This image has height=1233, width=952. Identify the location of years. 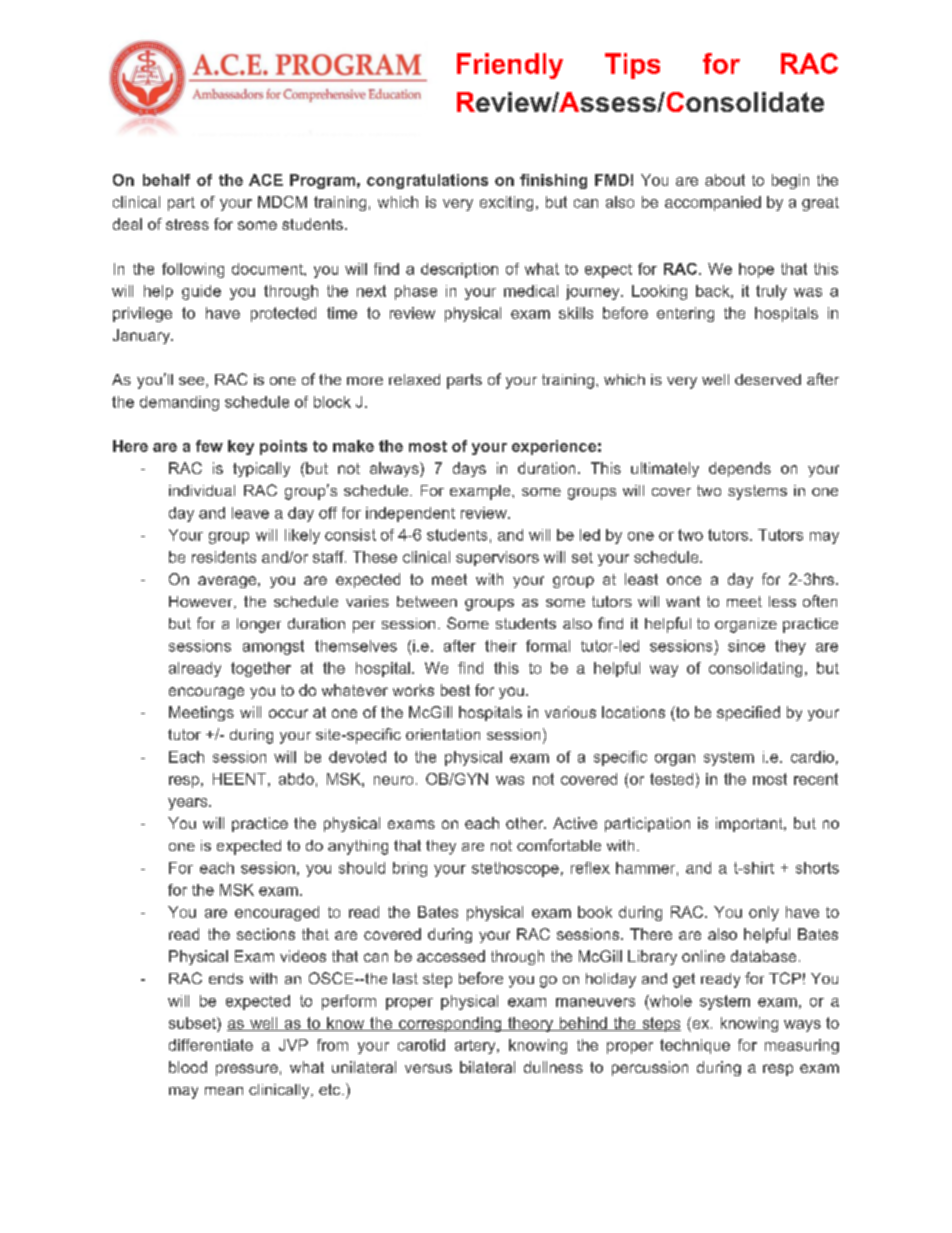
(189, 804).
